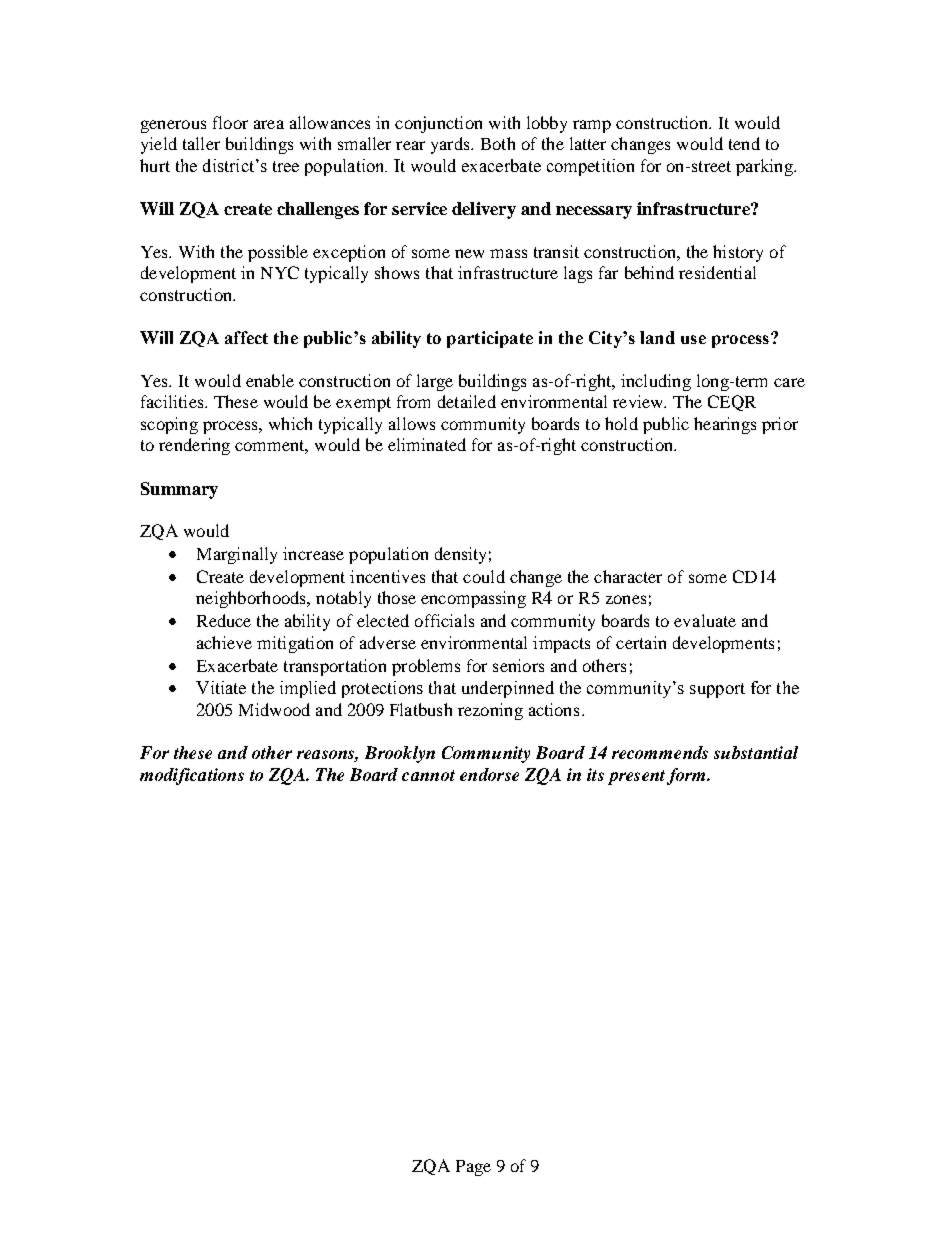  Describe the element at coordinates (224, 642) in the document. I see `achieve` at that location.
